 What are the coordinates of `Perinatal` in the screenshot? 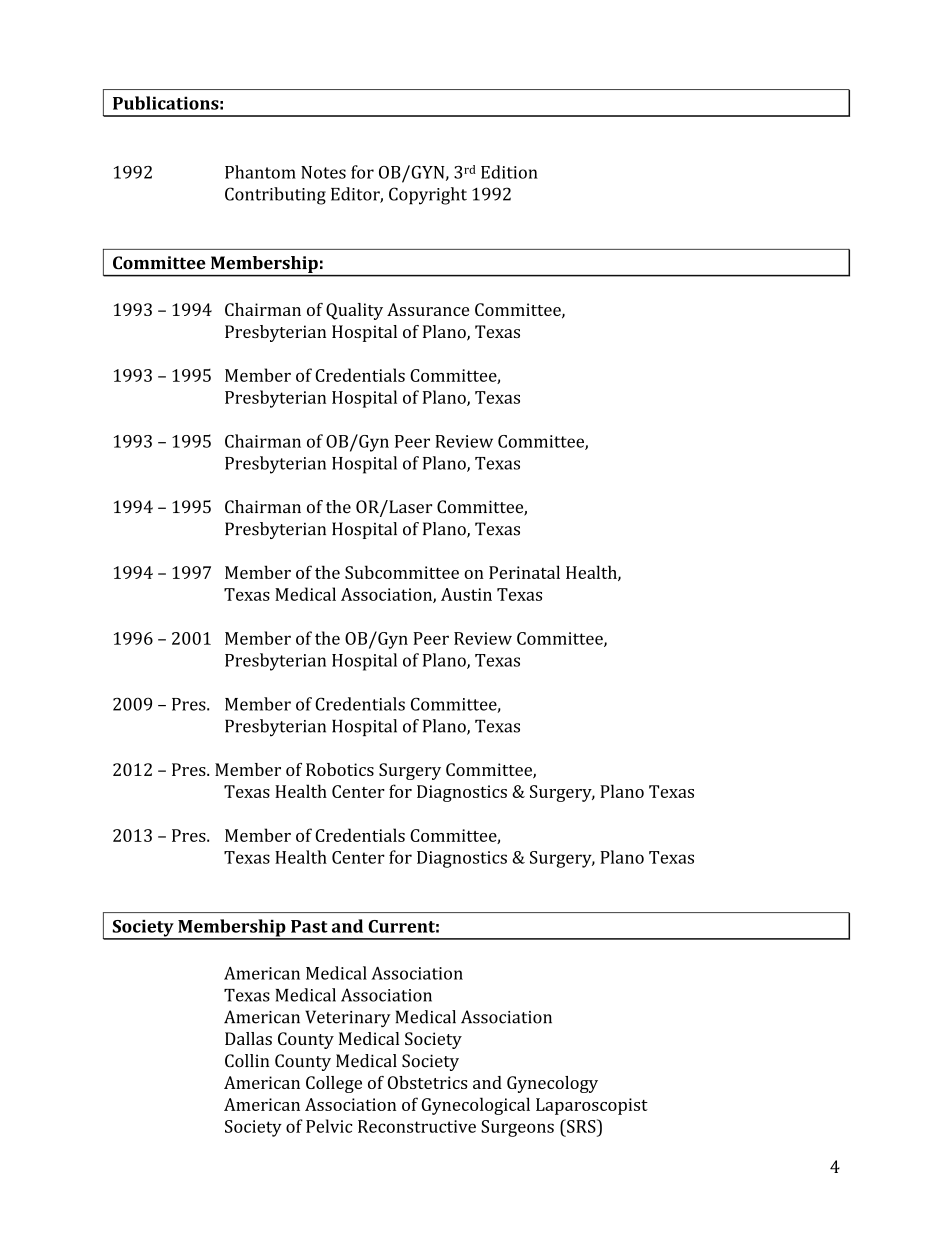 It's located at (524, 572).
